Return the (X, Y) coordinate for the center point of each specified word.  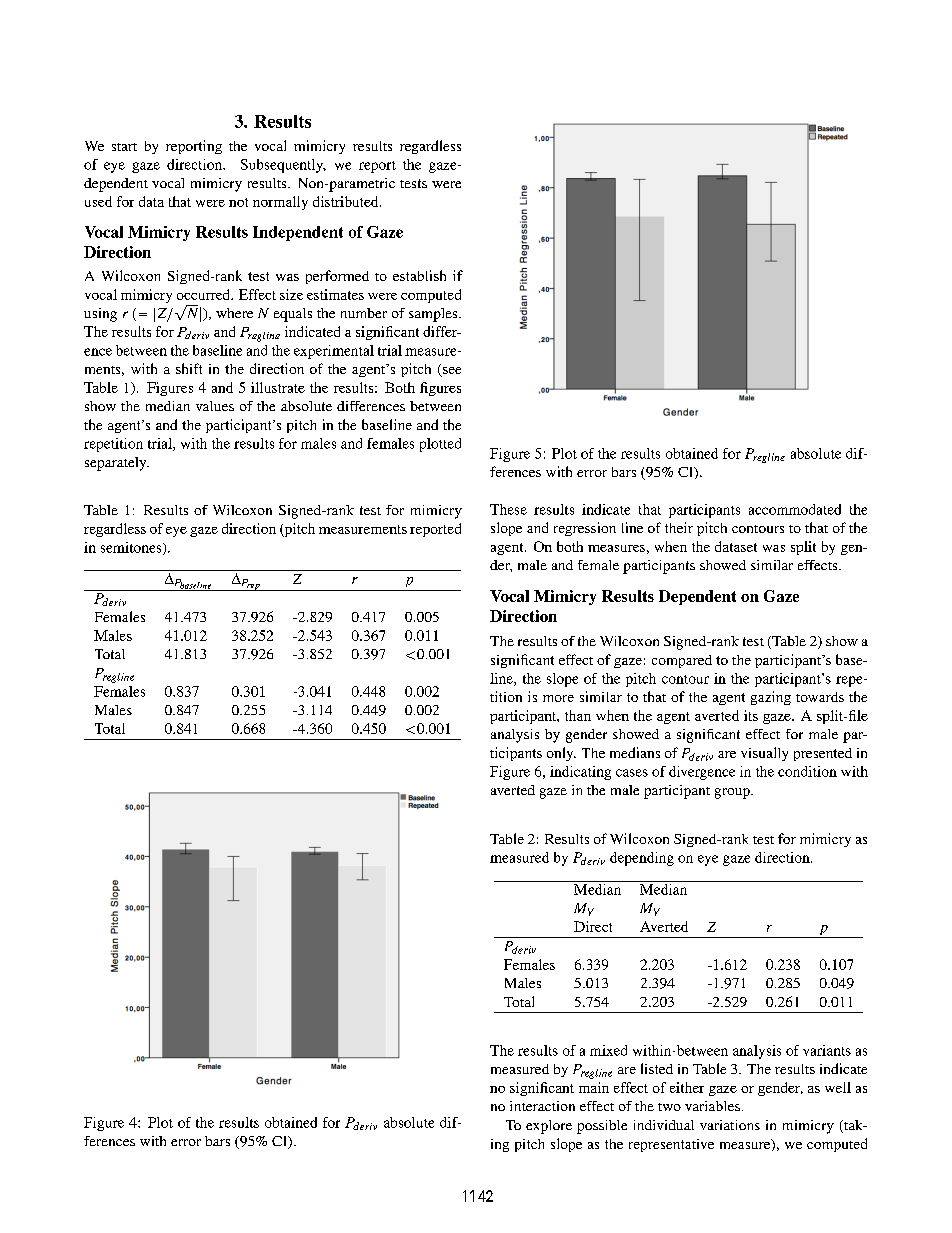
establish (419, 275)
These (508, 509)
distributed (347, 201)
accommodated (795, 509)
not (238, 202)
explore (549, 1127)
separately (117, 464)
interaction (542, 1106)
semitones (132, 548)
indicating (580, 773)
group (733, 793)
